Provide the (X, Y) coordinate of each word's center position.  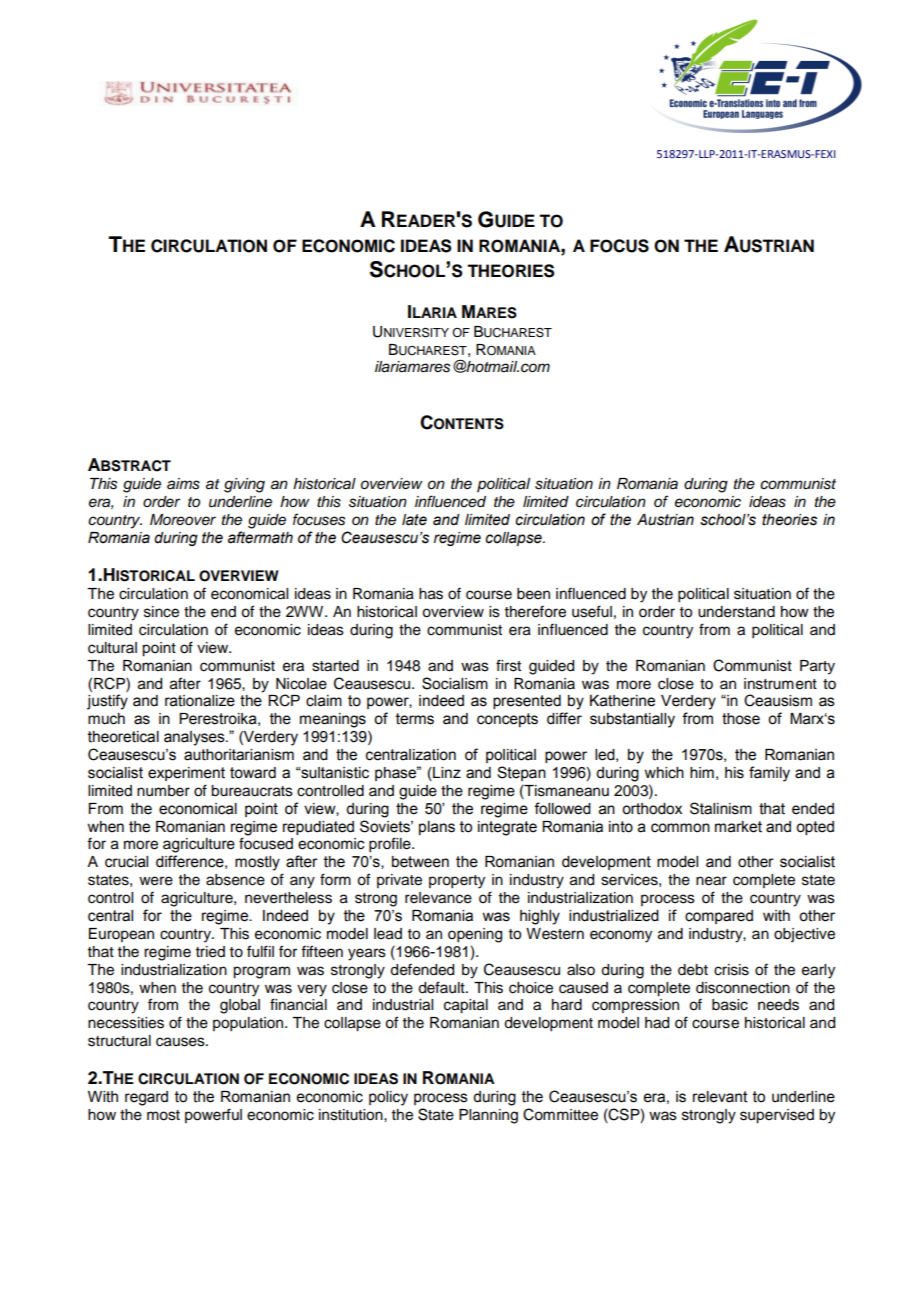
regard (146, 1098)
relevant (720, 1097)
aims (183, 484)
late (414, 520)
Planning (488, 1116)
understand (736, 612)
